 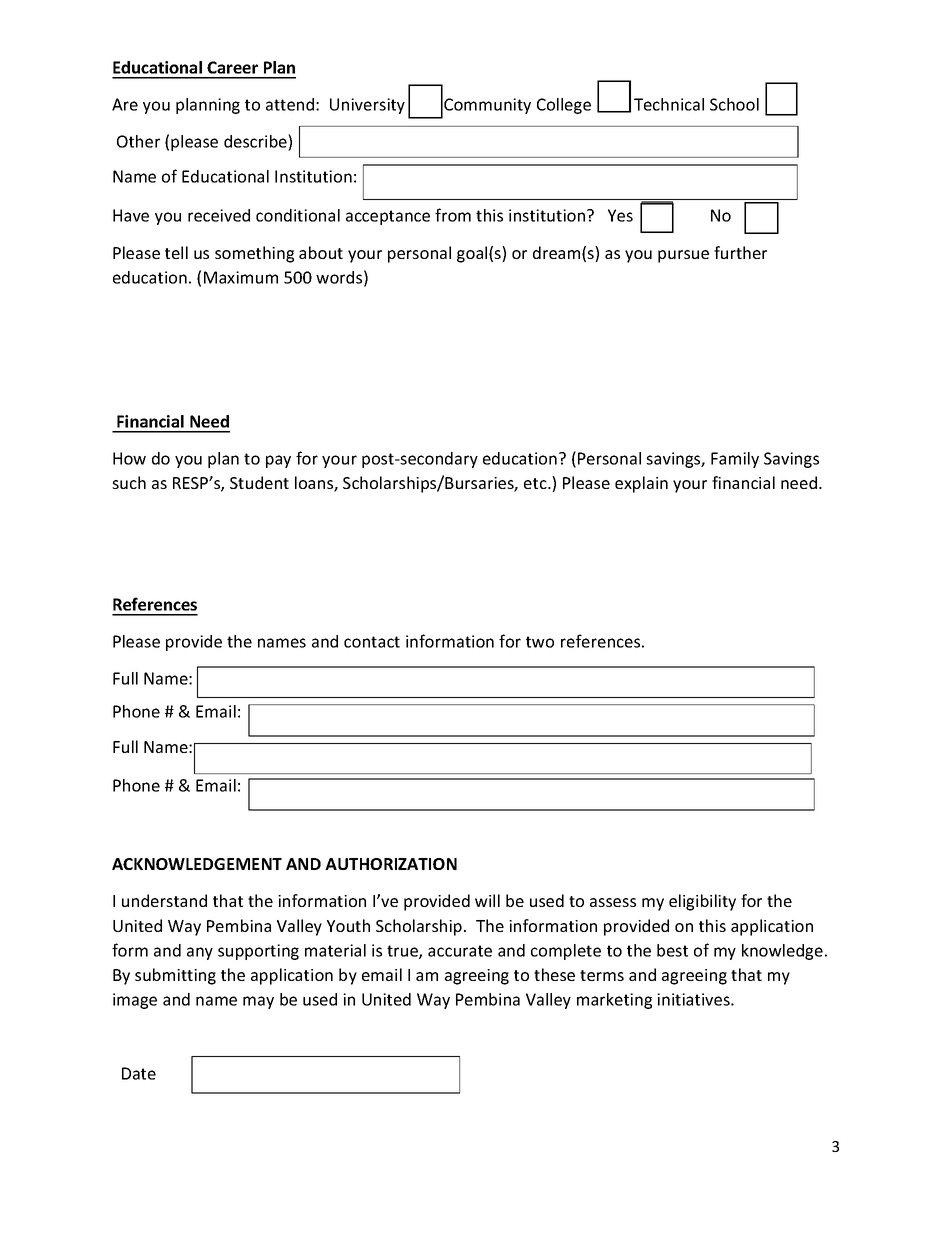 What do you see at coordinates (460, 951) in the image?
I see `accurate` at bounding box center [460, 951].
